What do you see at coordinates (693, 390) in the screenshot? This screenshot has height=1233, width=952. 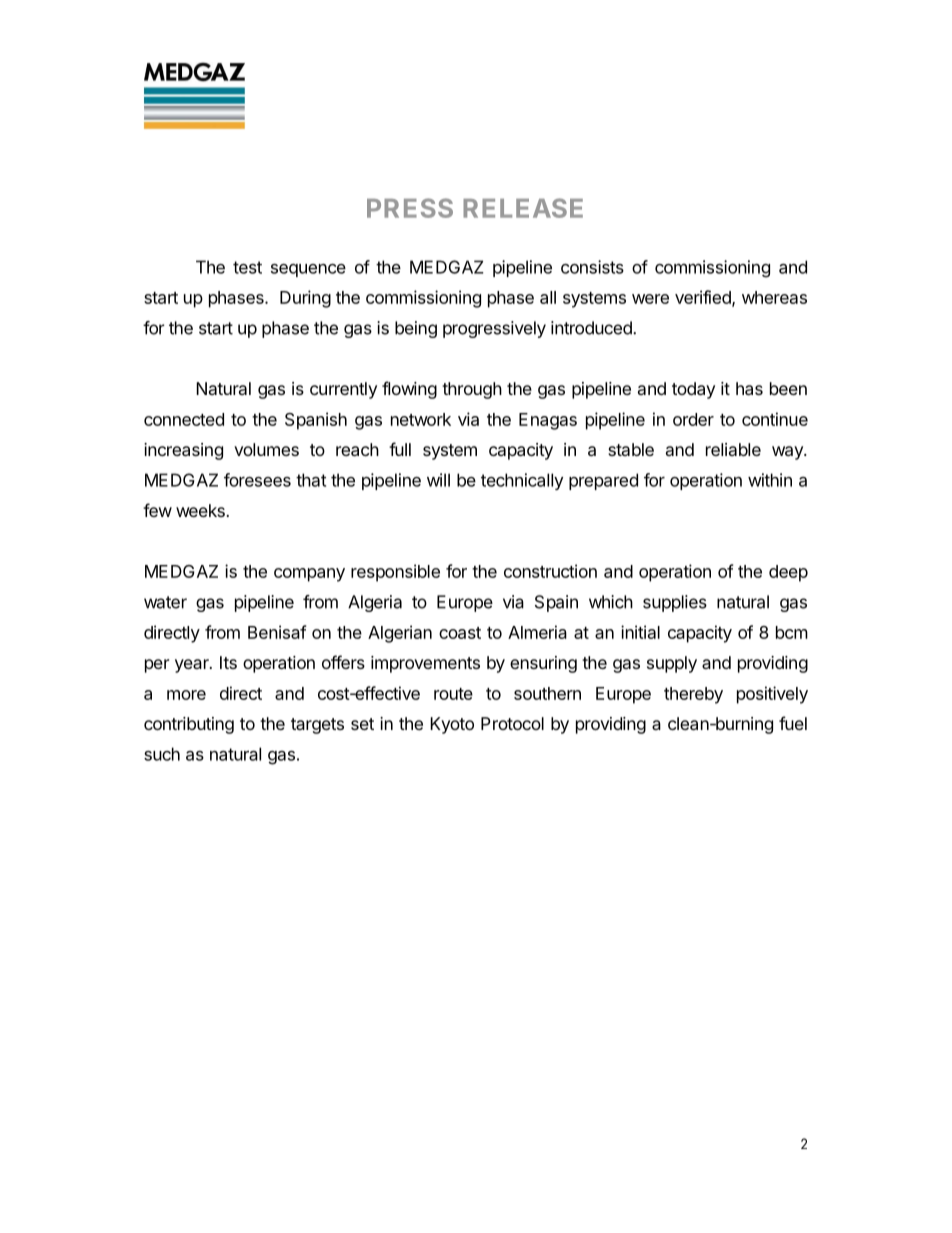 I see `today` at bounding box center [693, 390].
